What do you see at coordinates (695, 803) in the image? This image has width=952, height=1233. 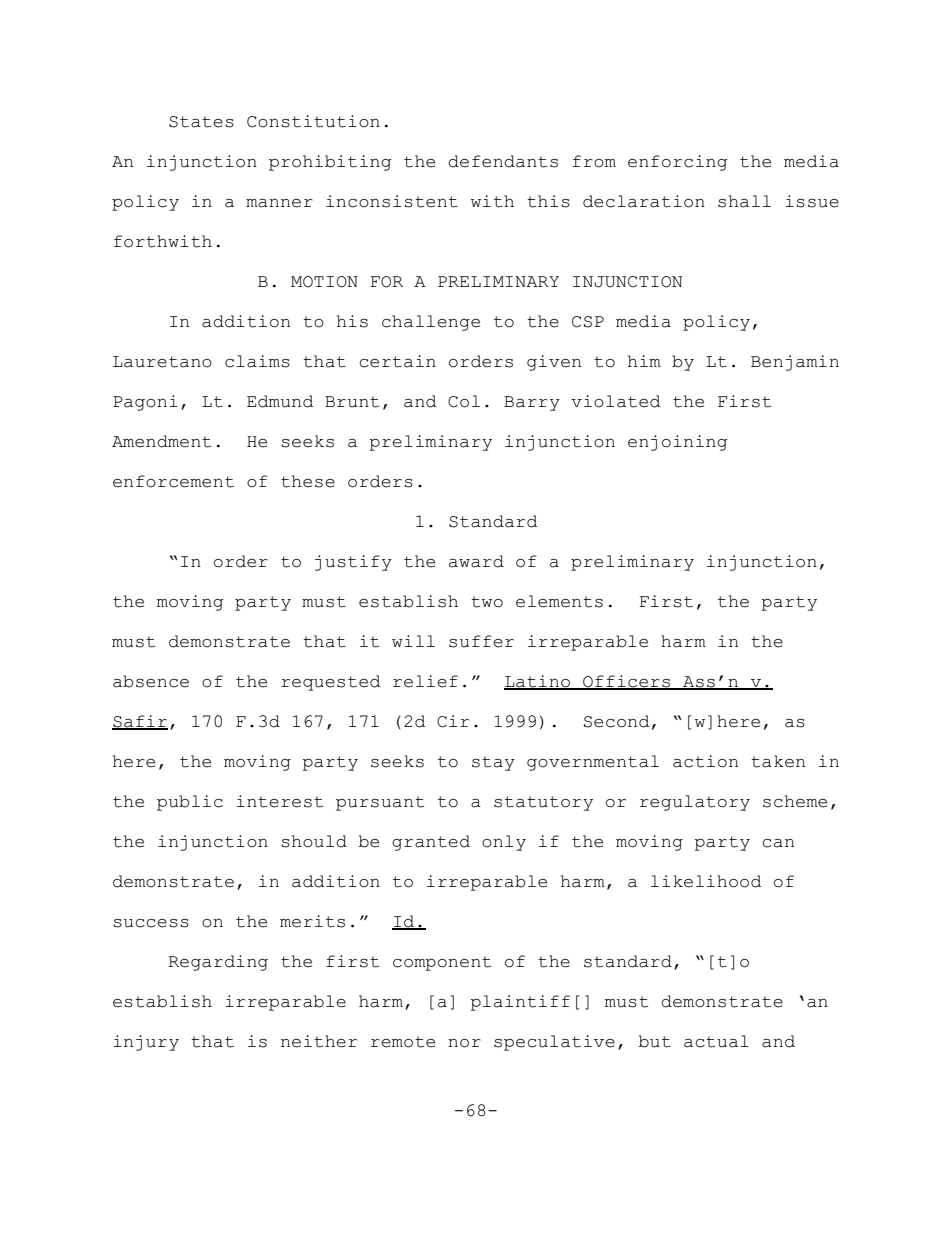 I see `regulatory` at bounding box center [695, 803].
